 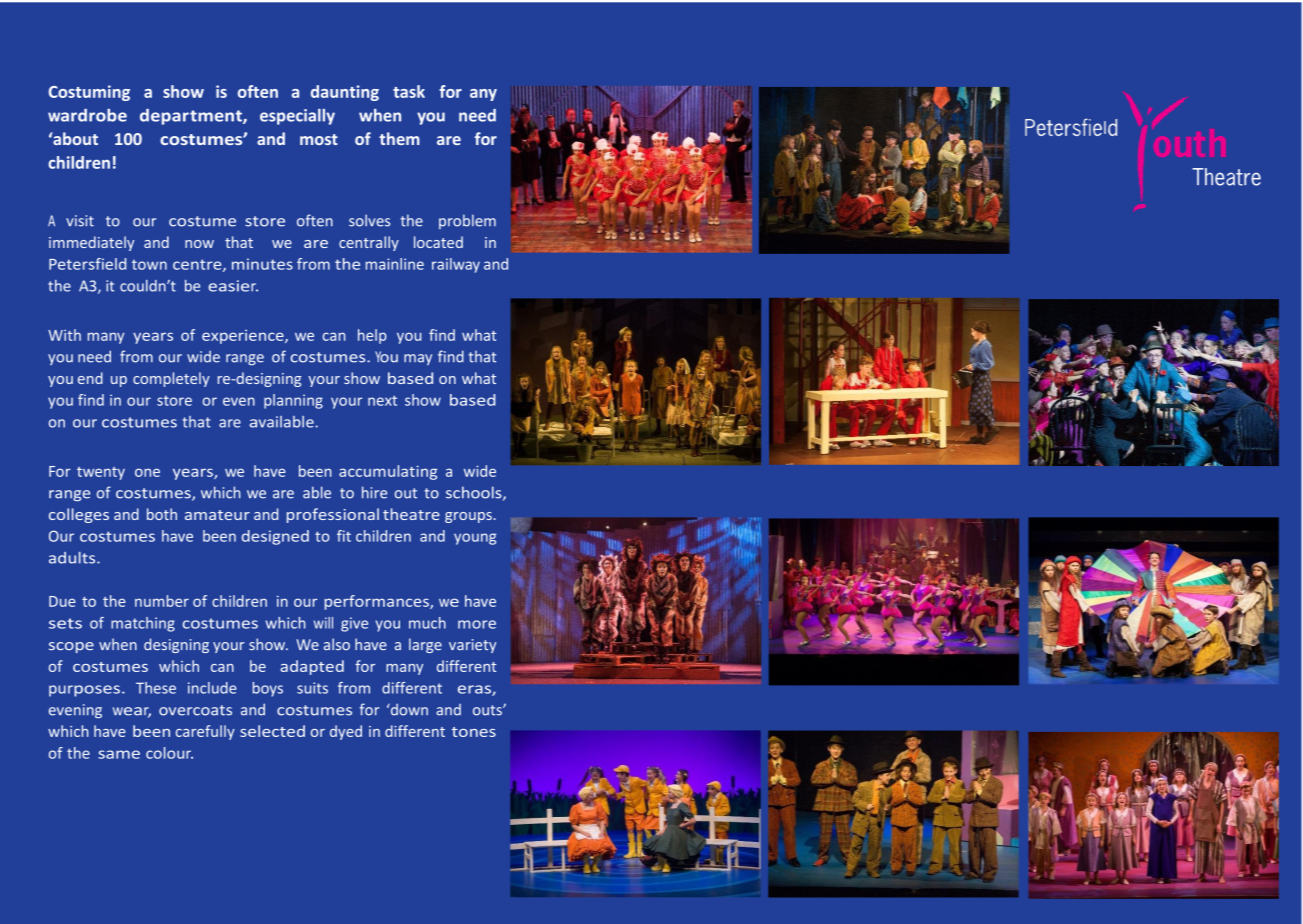 I want to click on selected, so click(x=272, y=731).
